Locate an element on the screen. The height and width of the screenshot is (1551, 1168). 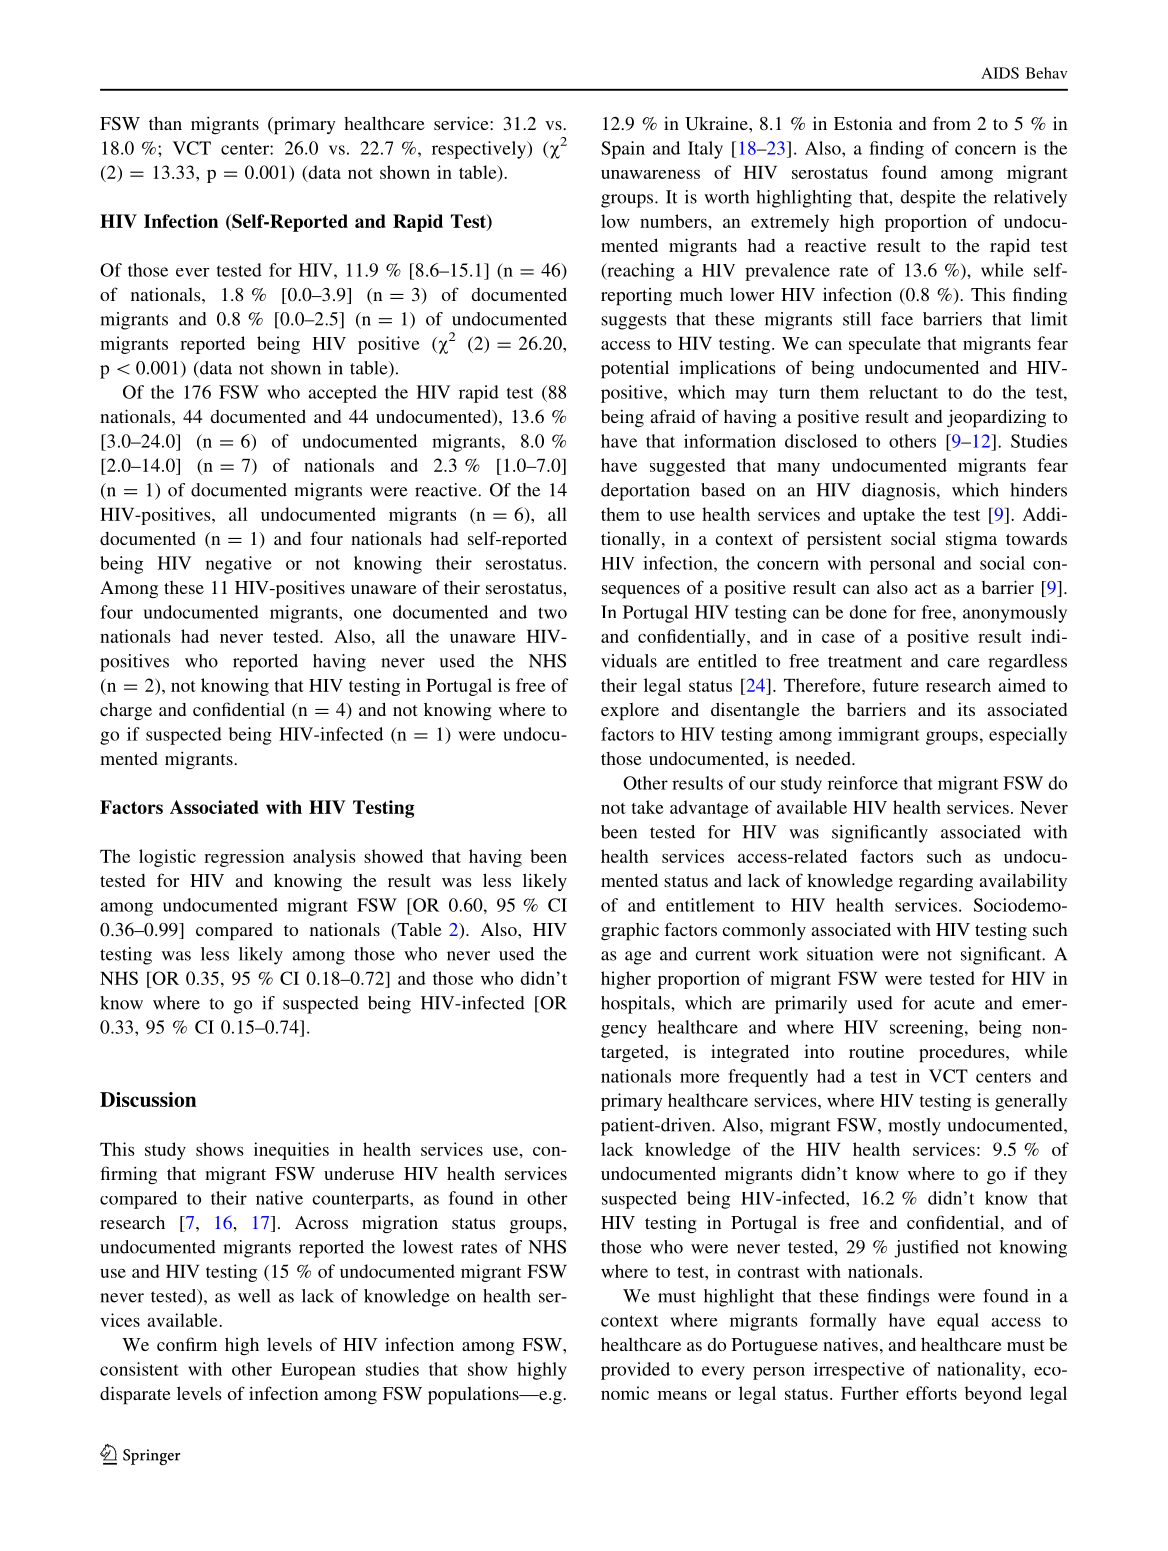
Spain is located at coordinates (623, 150).
